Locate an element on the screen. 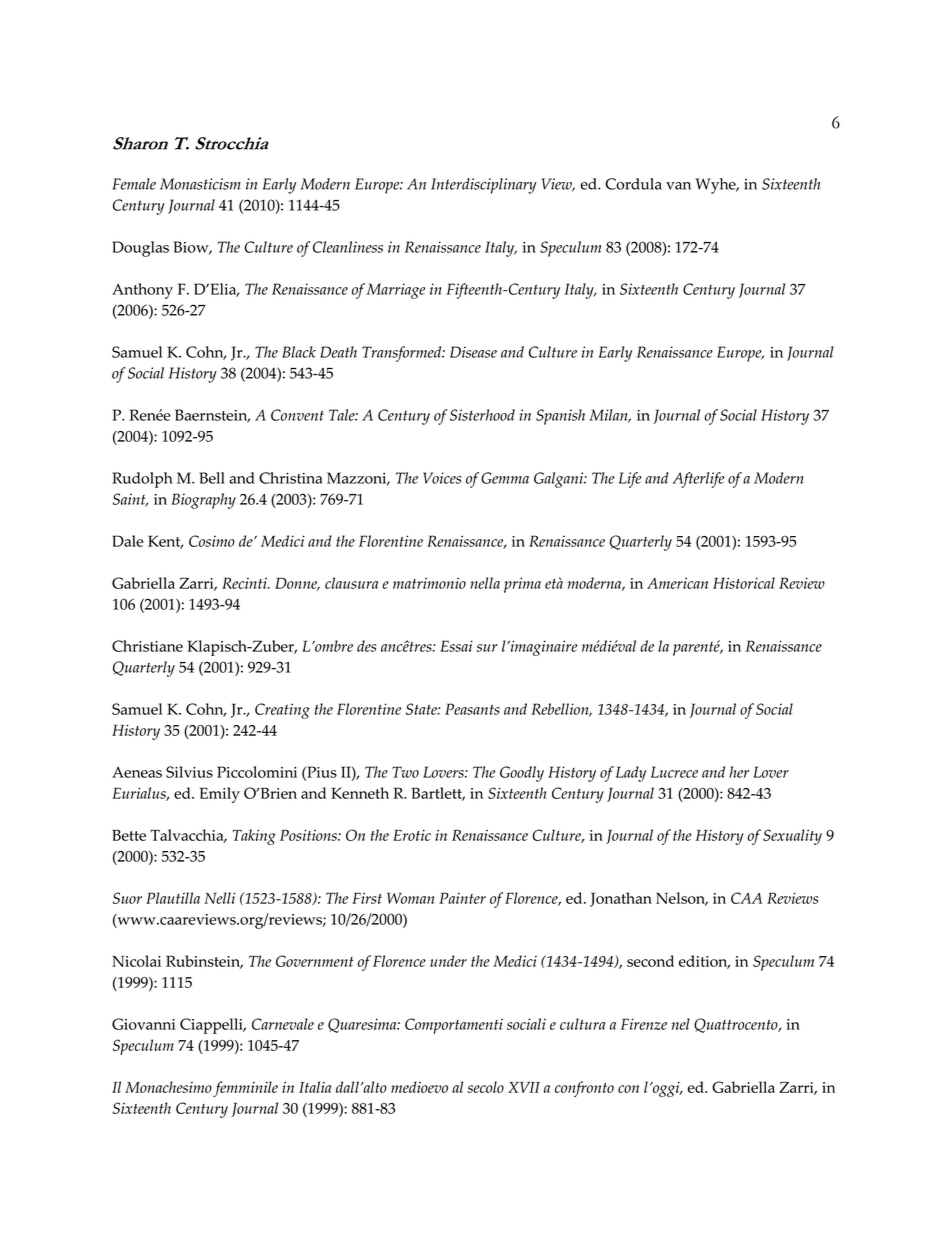  Interdisciplinary is located at coordinates (484, 186).
